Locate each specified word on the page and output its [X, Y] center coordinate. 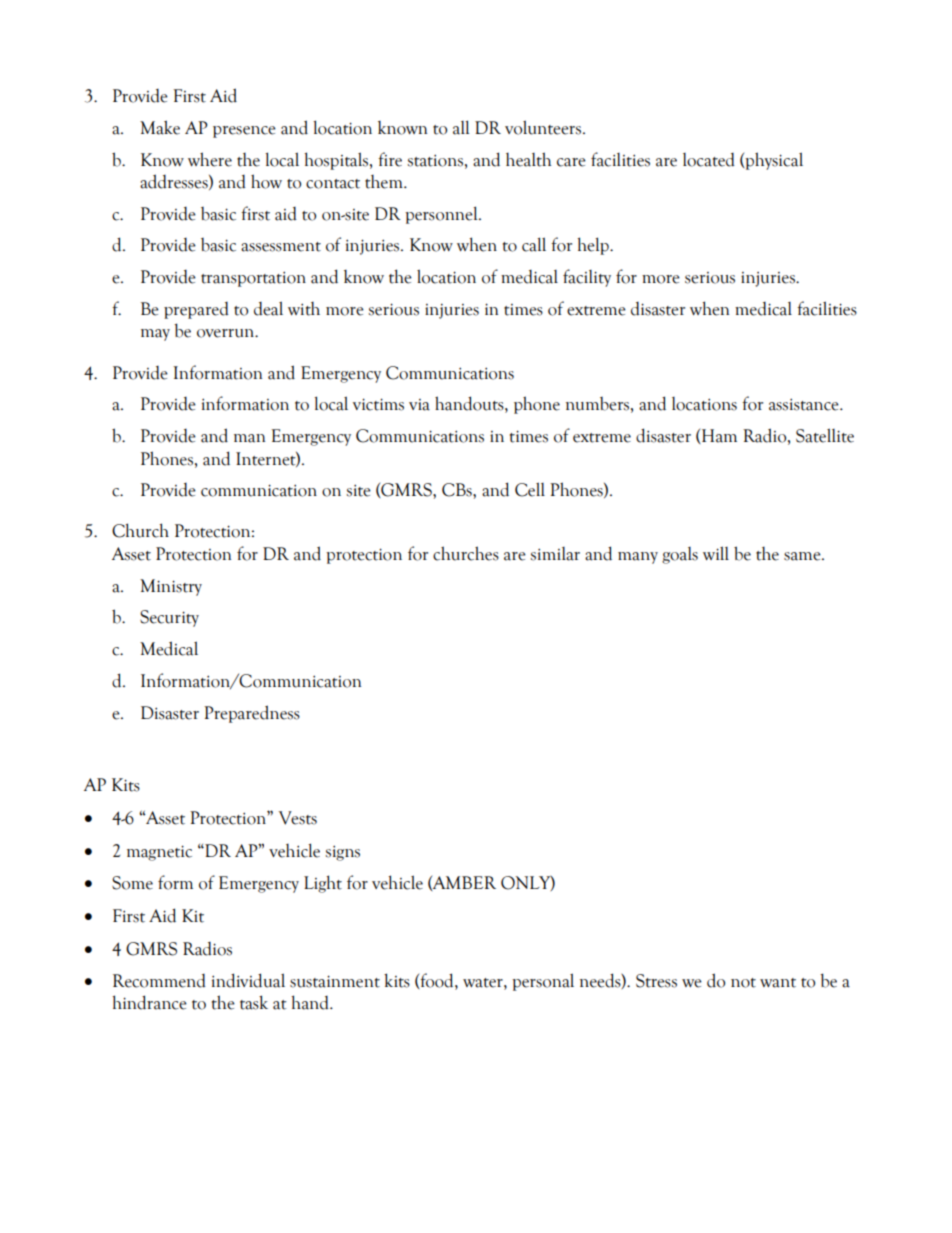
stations [435, 161]
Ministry [171, 587]
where [210, 159]
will [716, 553]
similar [555, 554]
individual [248, 980]
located [709, 160]
